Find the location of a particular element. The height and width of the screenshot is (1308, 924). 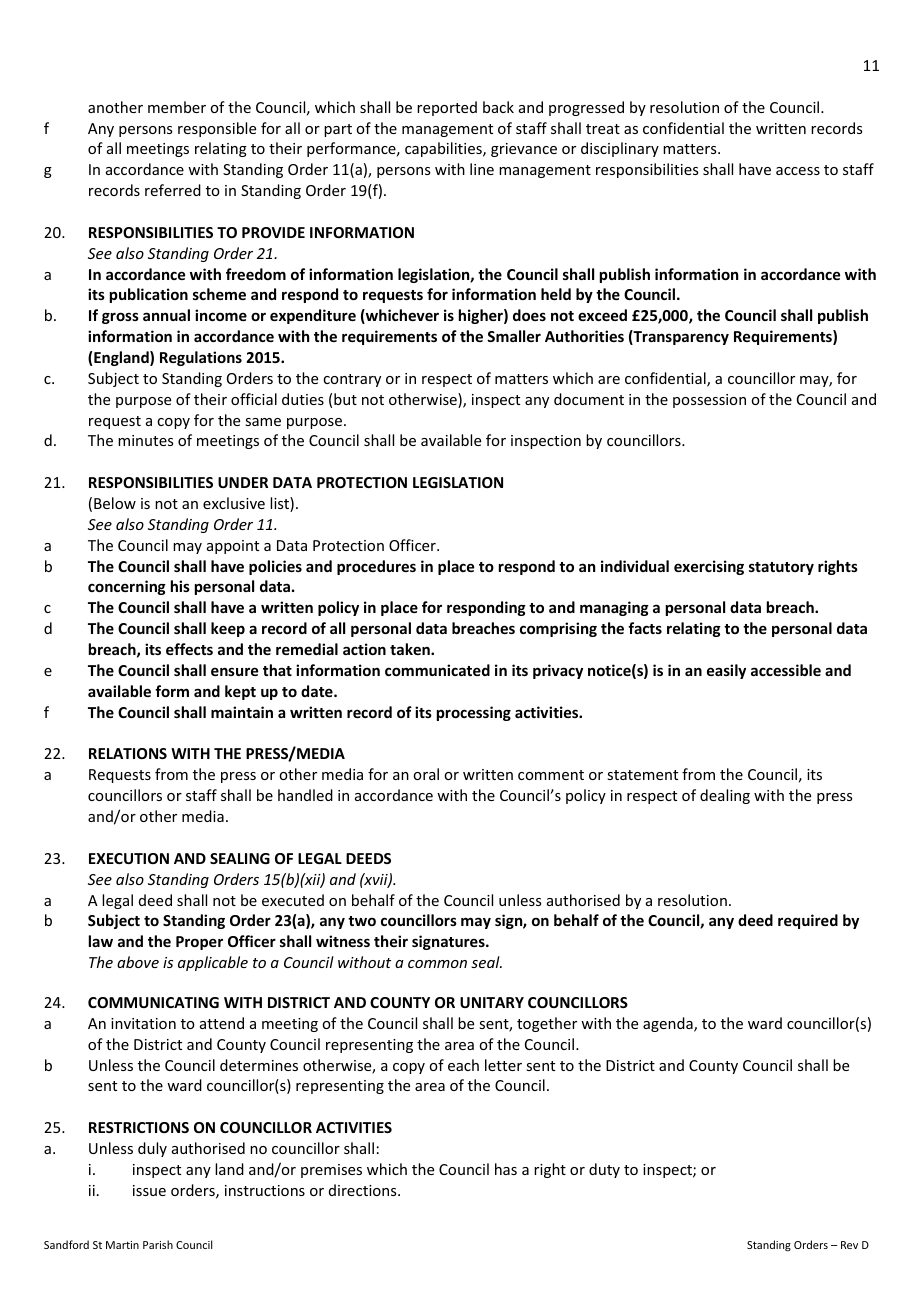

procedures is located at coordinates (376, 567).
